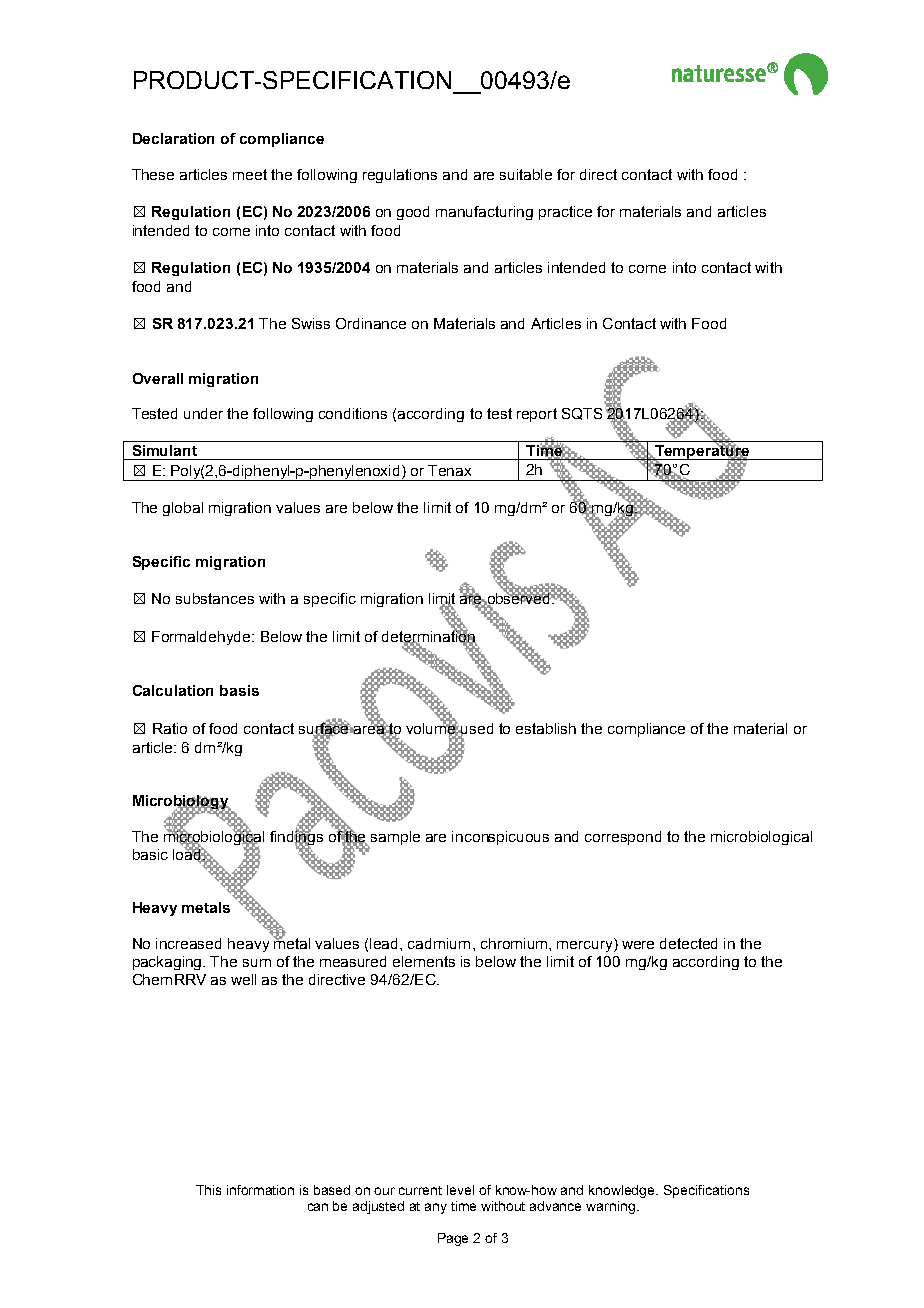  I want to click on This, so click(208, 1190).
